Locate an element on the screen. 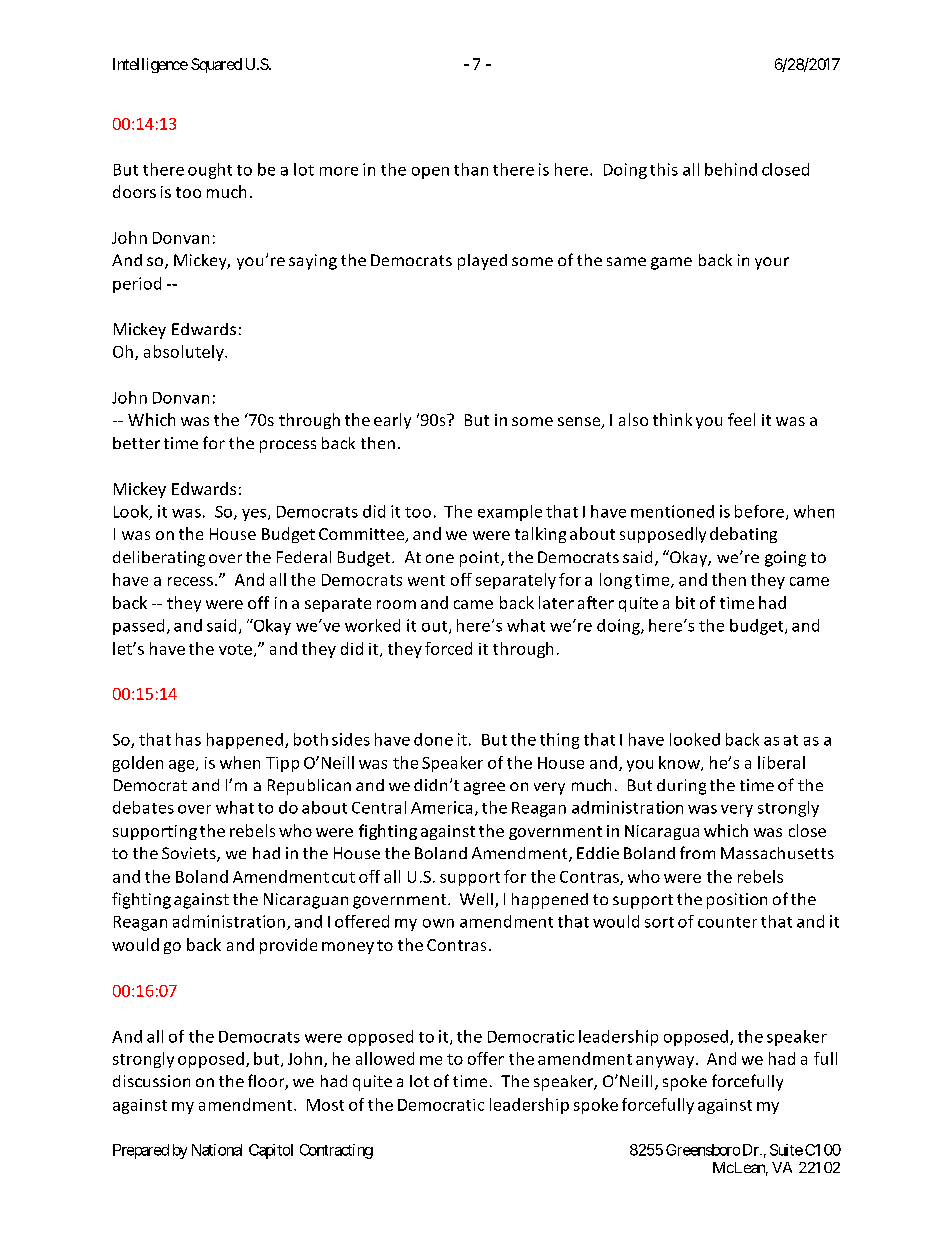 The height and width of the screenshot is (1233, 952). Squared is located at coordinates (216, 65).
